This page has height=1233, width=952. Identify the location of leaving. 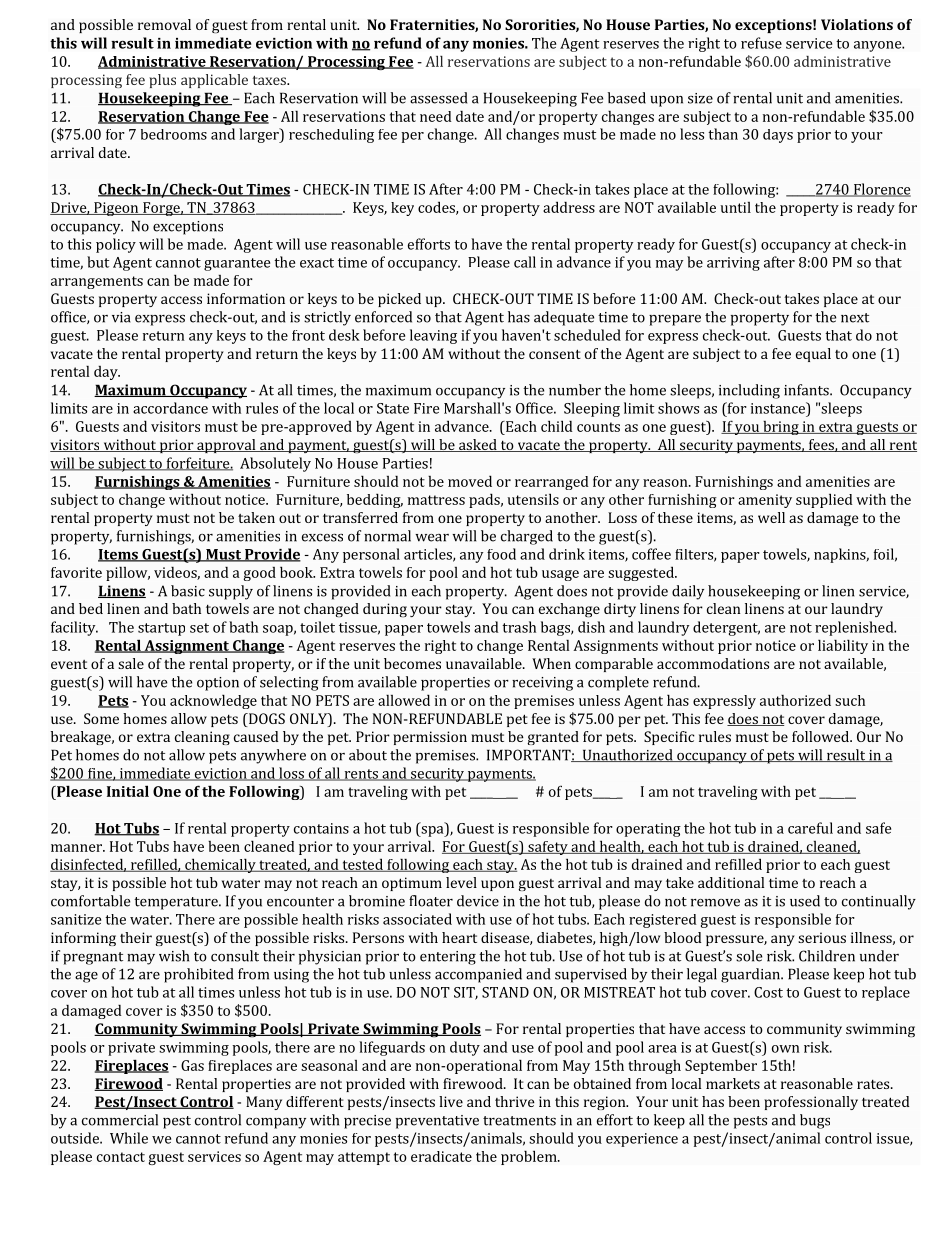
(433, 336).
